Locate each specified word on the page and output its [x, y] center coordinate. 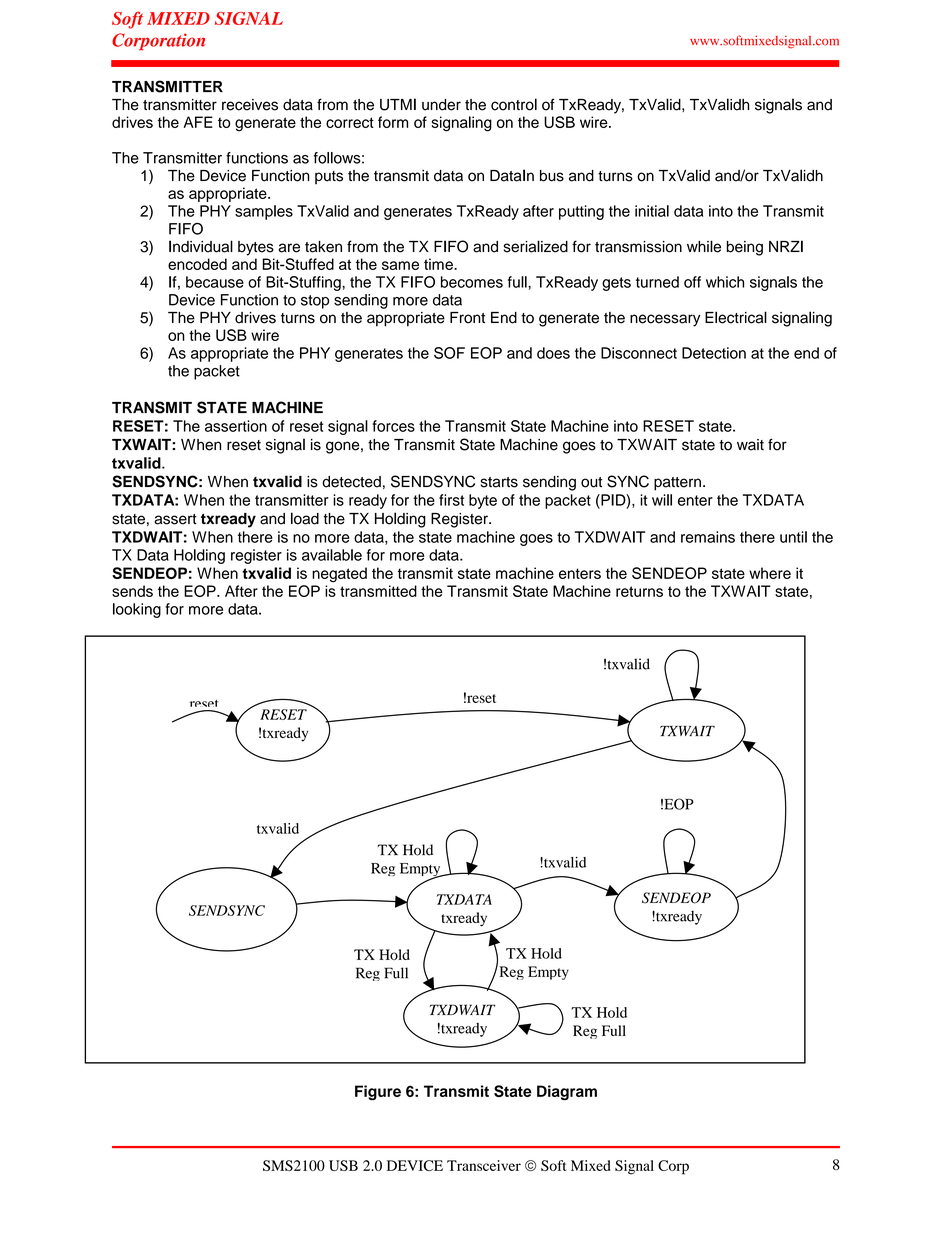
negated [339, 575]
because [215, 282]
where [770, 573]
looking [137, 610]
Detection [714, 353]
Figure [378, 1092]
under [441, 105]
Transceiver [484, 1165]
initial [652, 211]
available [332, 555]
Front [467, 318]
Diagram [567, 1093]
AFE [198, 122]
